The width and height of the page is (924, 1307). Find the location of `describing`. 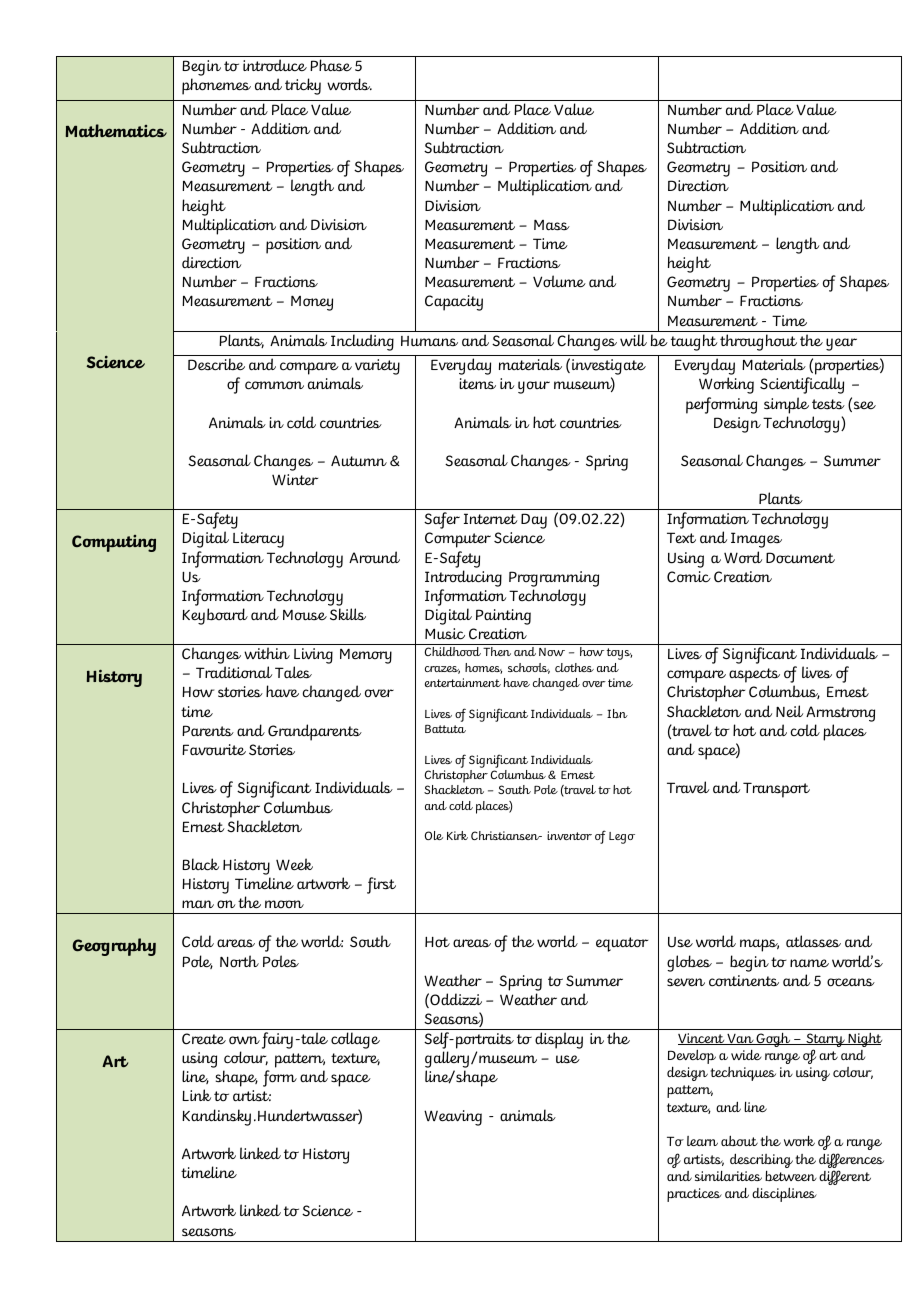

describing is located at coordinates (761, 1160).
